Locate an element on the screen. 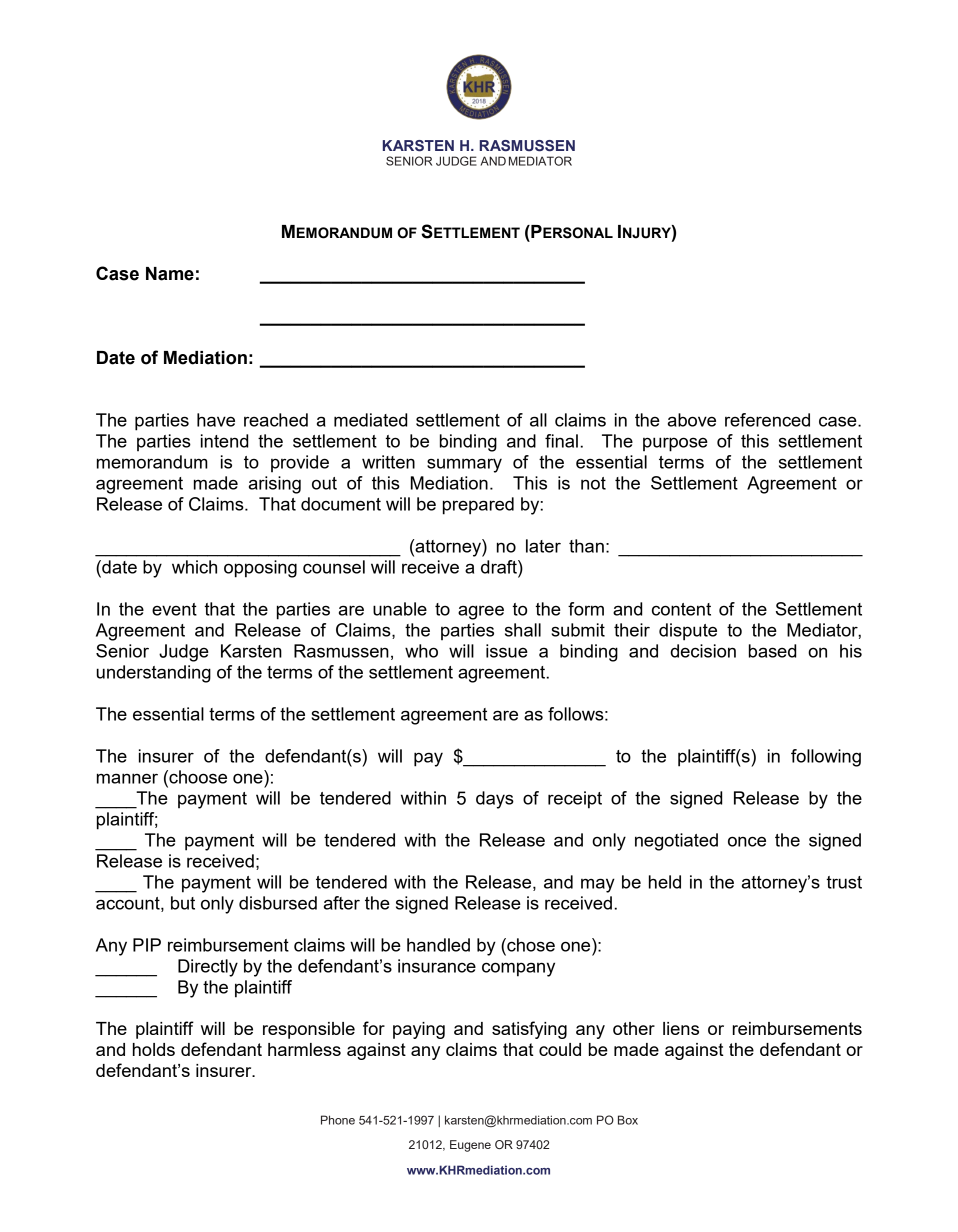 The width and height of the screenshot is (958, 1232). Name is located at coordinates (170, 274).
